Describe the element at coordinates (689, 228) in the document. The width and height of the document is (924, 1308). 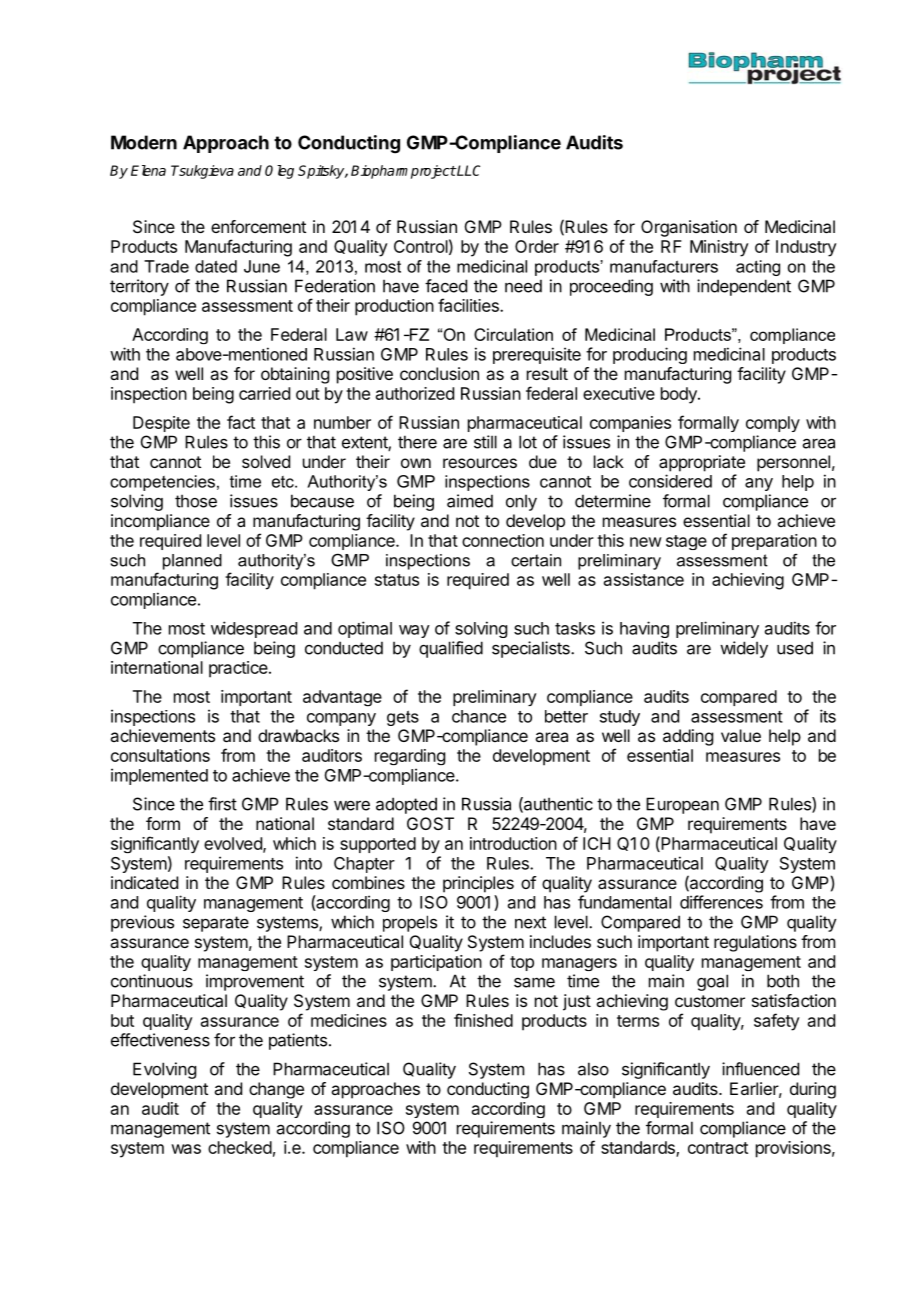
I see `Organisation` at that location.
